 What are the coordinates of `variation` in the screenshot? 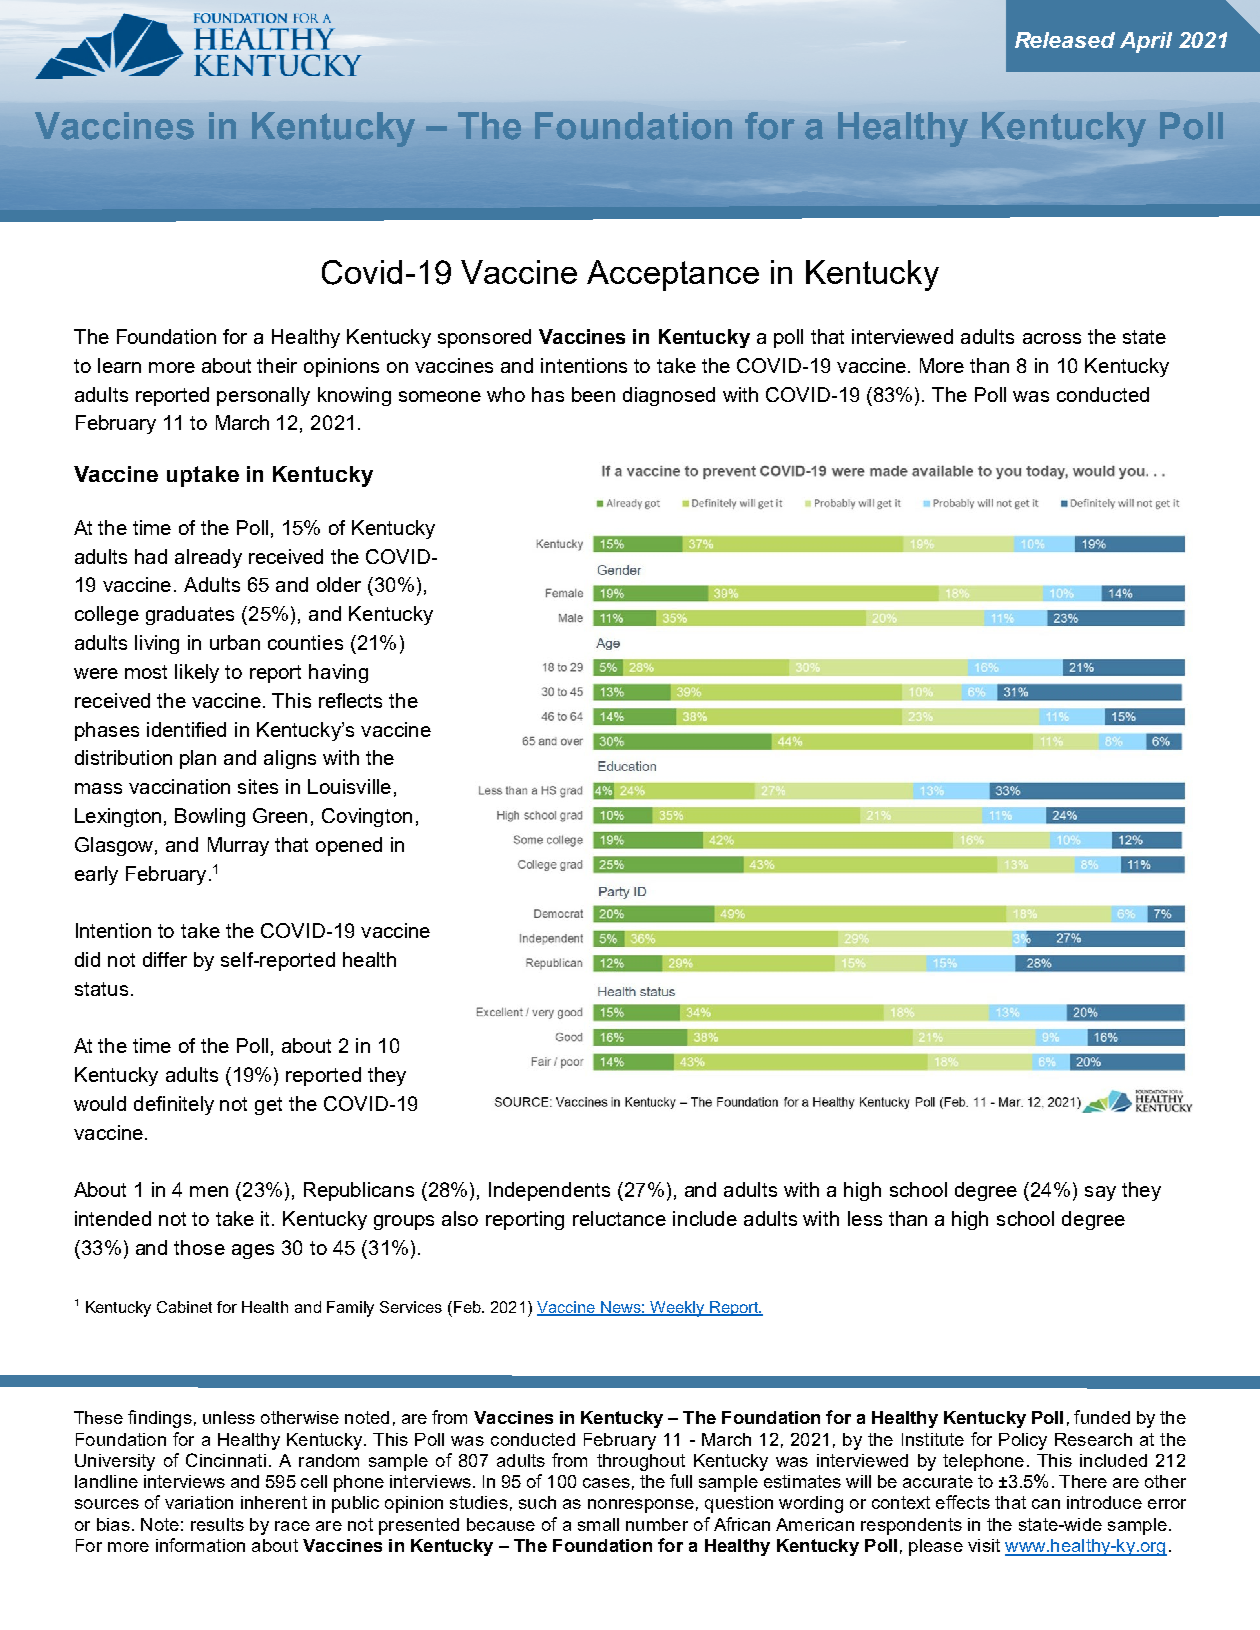 It's located at (199, 1502).
